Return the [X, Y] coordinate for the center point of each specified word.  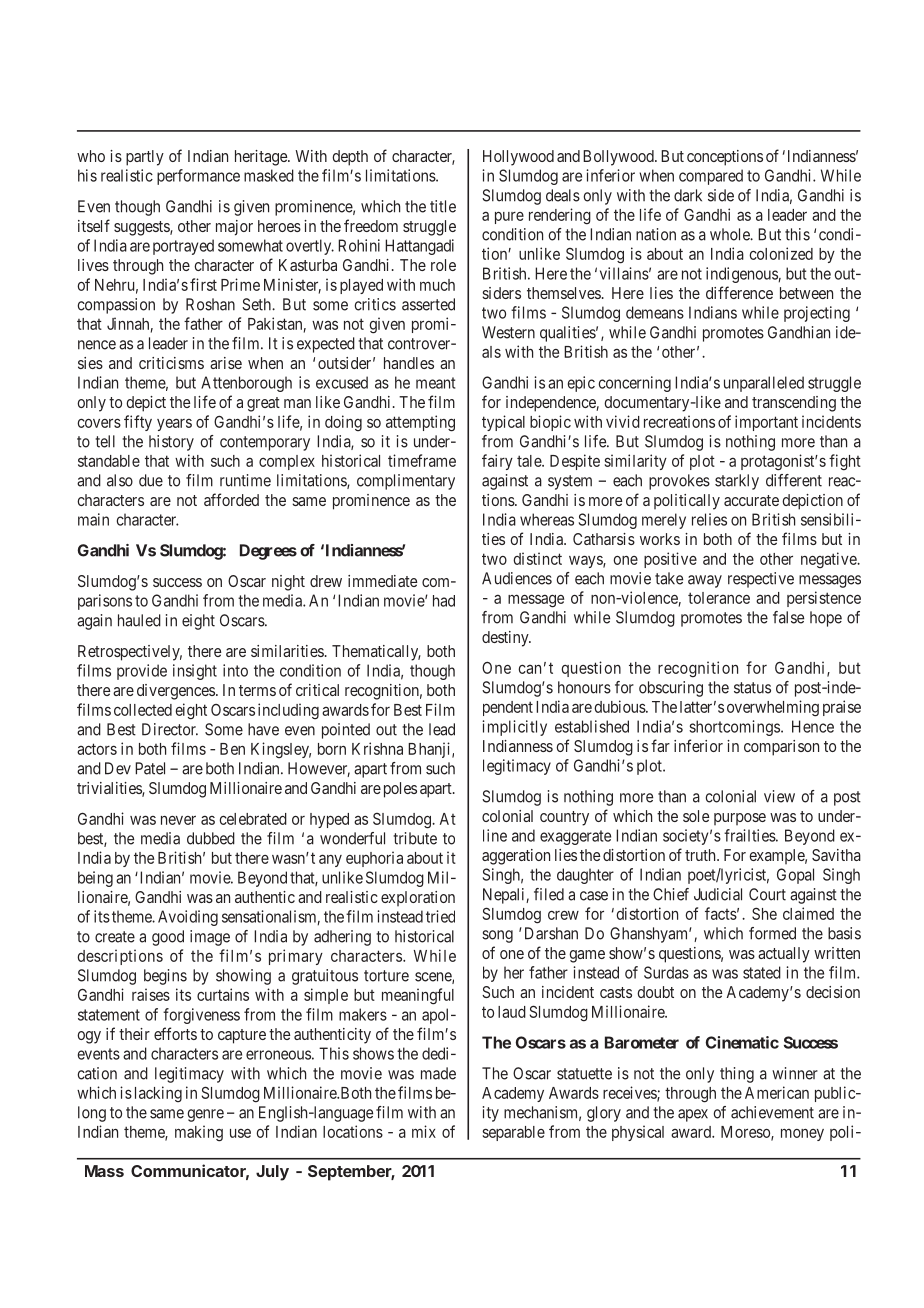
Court [767, 894]
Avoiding [188, 918]
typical [503, 423]
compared [711, 177]
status [752, 688]
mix [424, 1131]
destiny [506, 639]
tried [440, 916]
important [766, 423]
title [443, 206]
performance [198, 177]
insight [195, 672]
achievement [772, 1112]
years [174, 424]
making [199, 1133]
